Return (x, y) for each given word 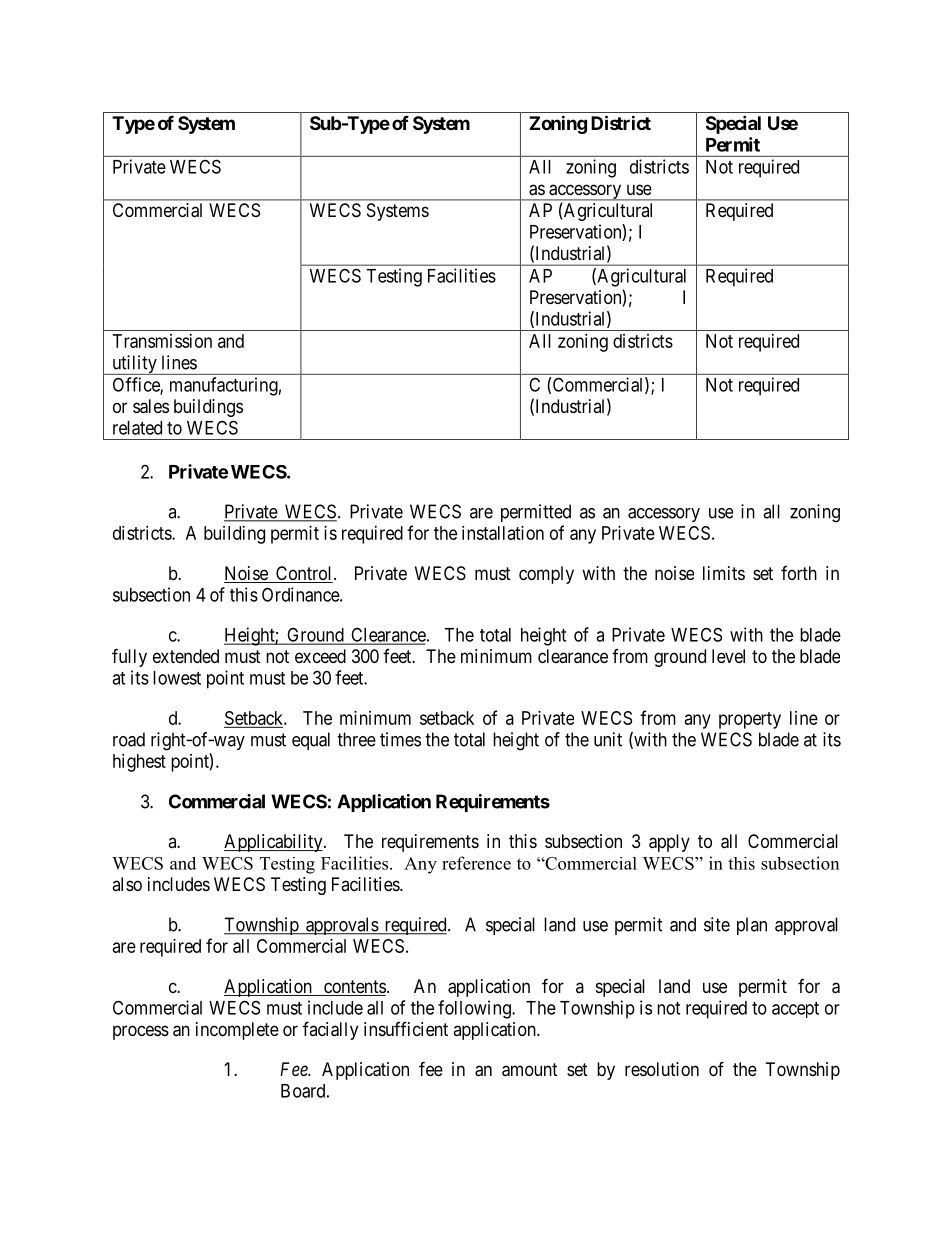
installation (503, 533)
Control (304, 574)
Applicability (274, 843)
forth (799, 573)
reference (476, 863)
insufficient (406, 1029)
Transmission (162, 341)
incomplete (237, 1031)
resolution (662, 1069)
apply (669, 843)
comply (546, 575)
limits (724, 573)
